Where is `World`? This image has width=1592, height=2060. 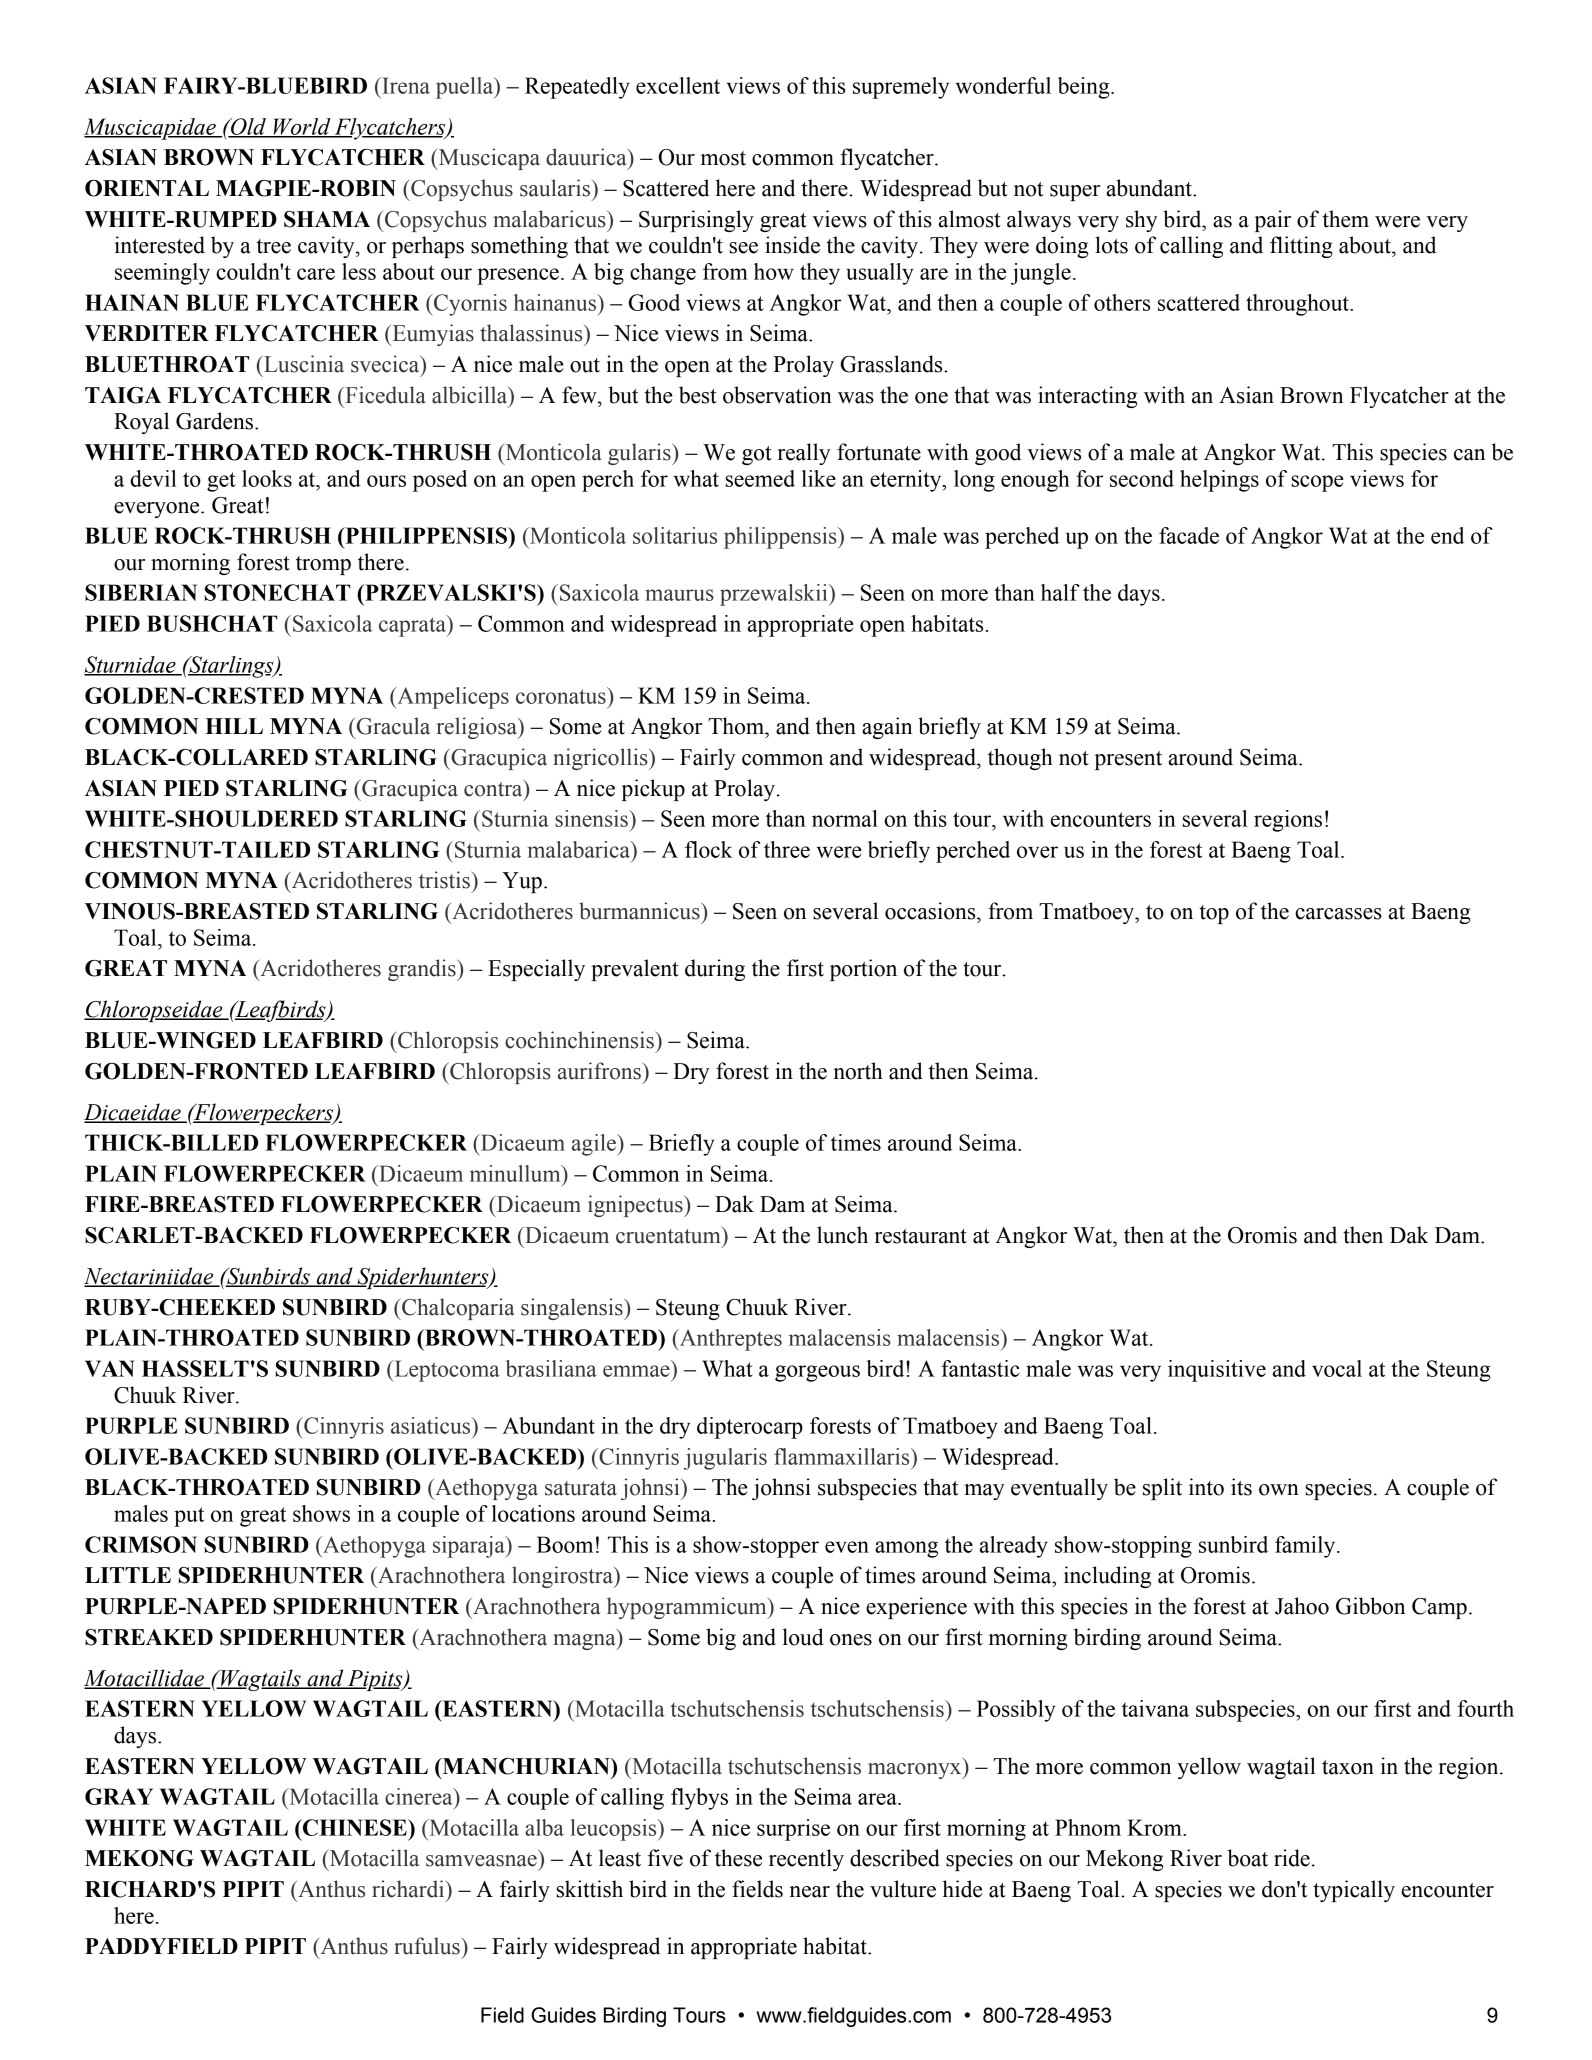 World is located at coordinates (302, 127).
